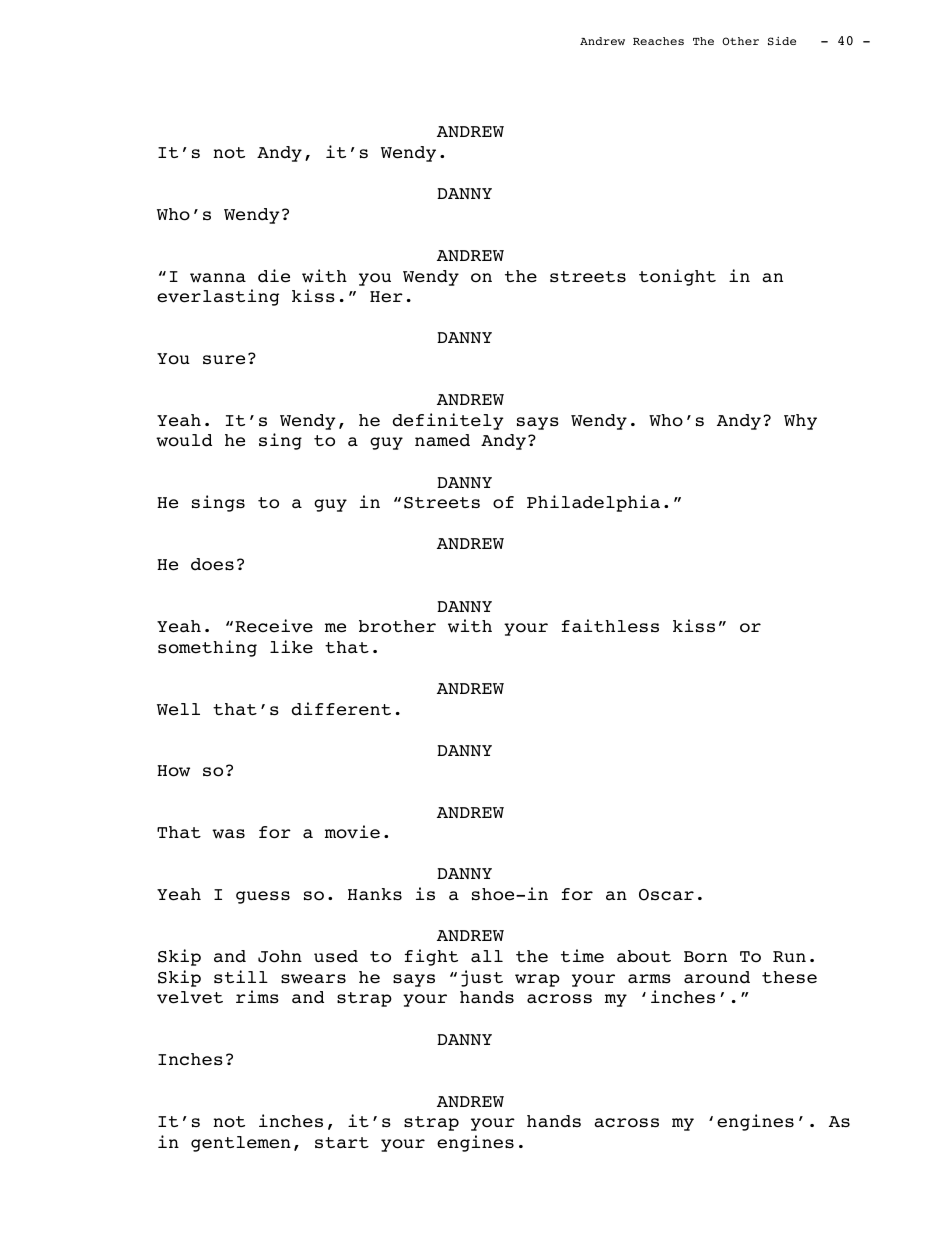 This image has width=952, height=1233. I want to click on definitely, so click(448, 421).
